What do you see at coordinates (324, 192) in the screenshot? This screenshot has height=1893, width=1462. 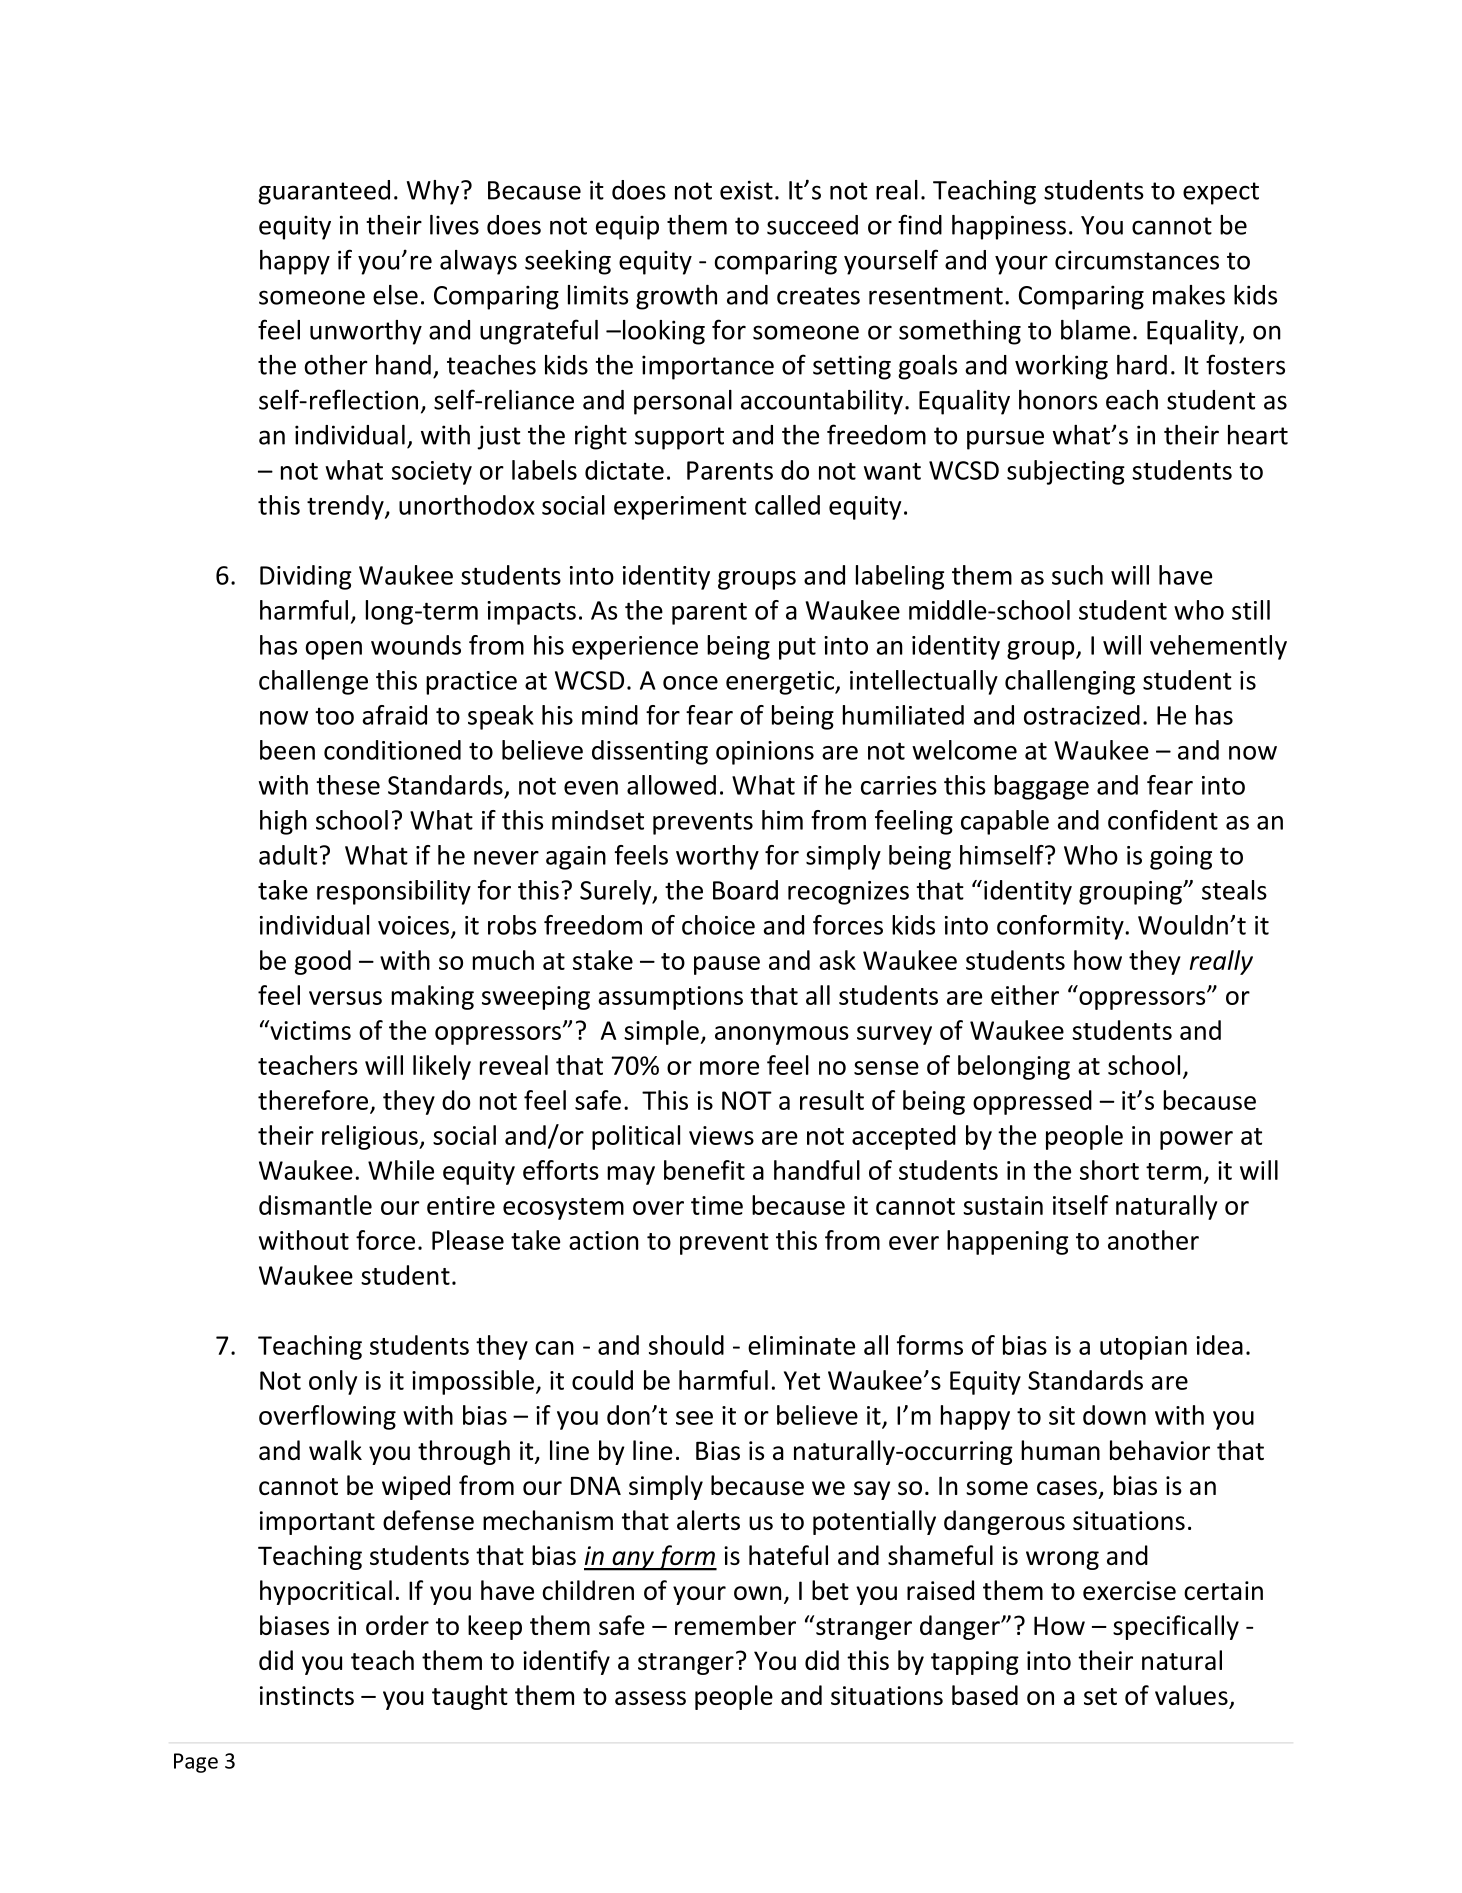 I see `guaranteed` at bounding box center [324, 192].
